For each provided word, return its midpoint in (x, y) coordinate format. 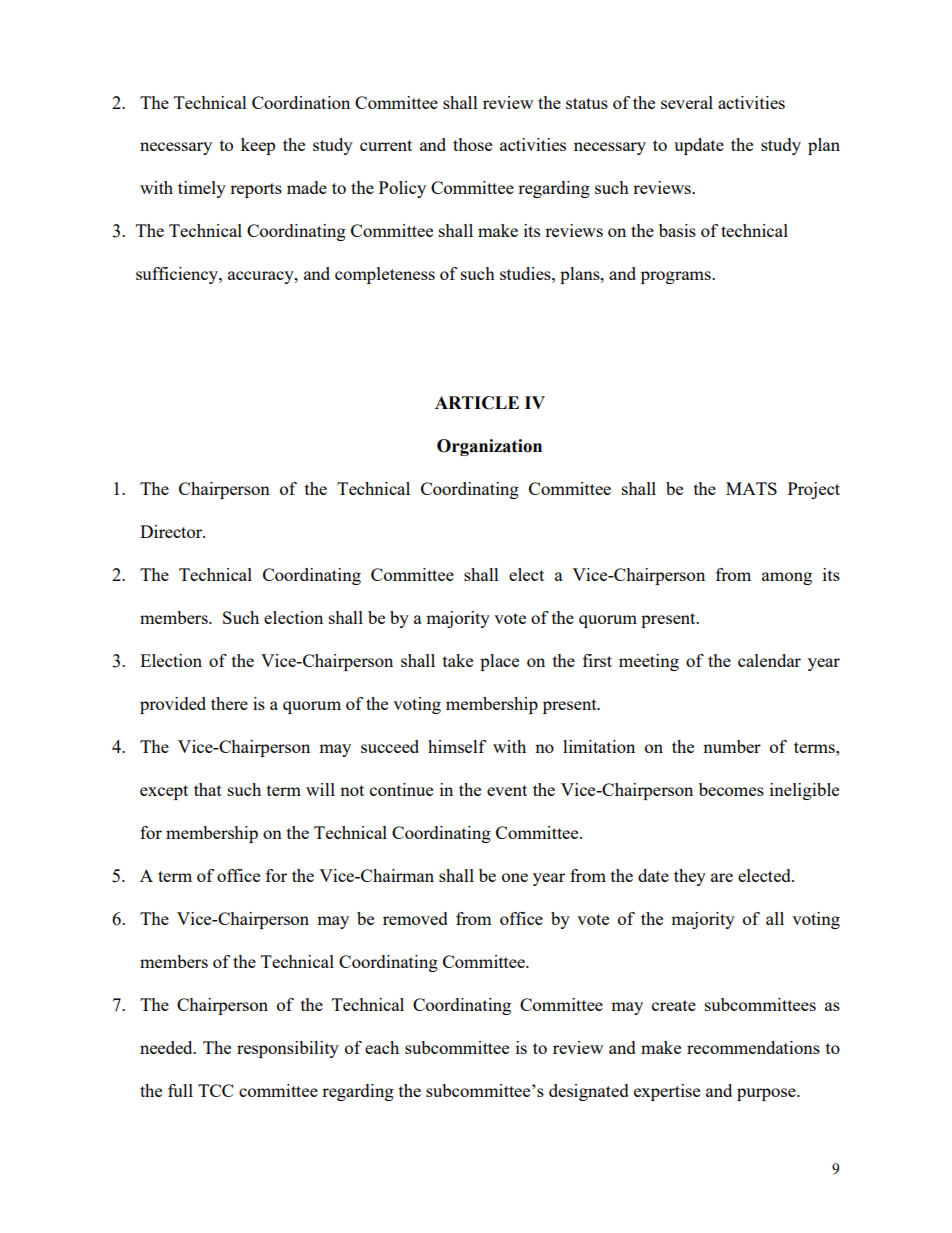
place (499, 662)
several (687, 102)
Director (172, 531)
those (472, 144)
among (787, 578)
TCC (216, 1090)
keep (258, 146)
